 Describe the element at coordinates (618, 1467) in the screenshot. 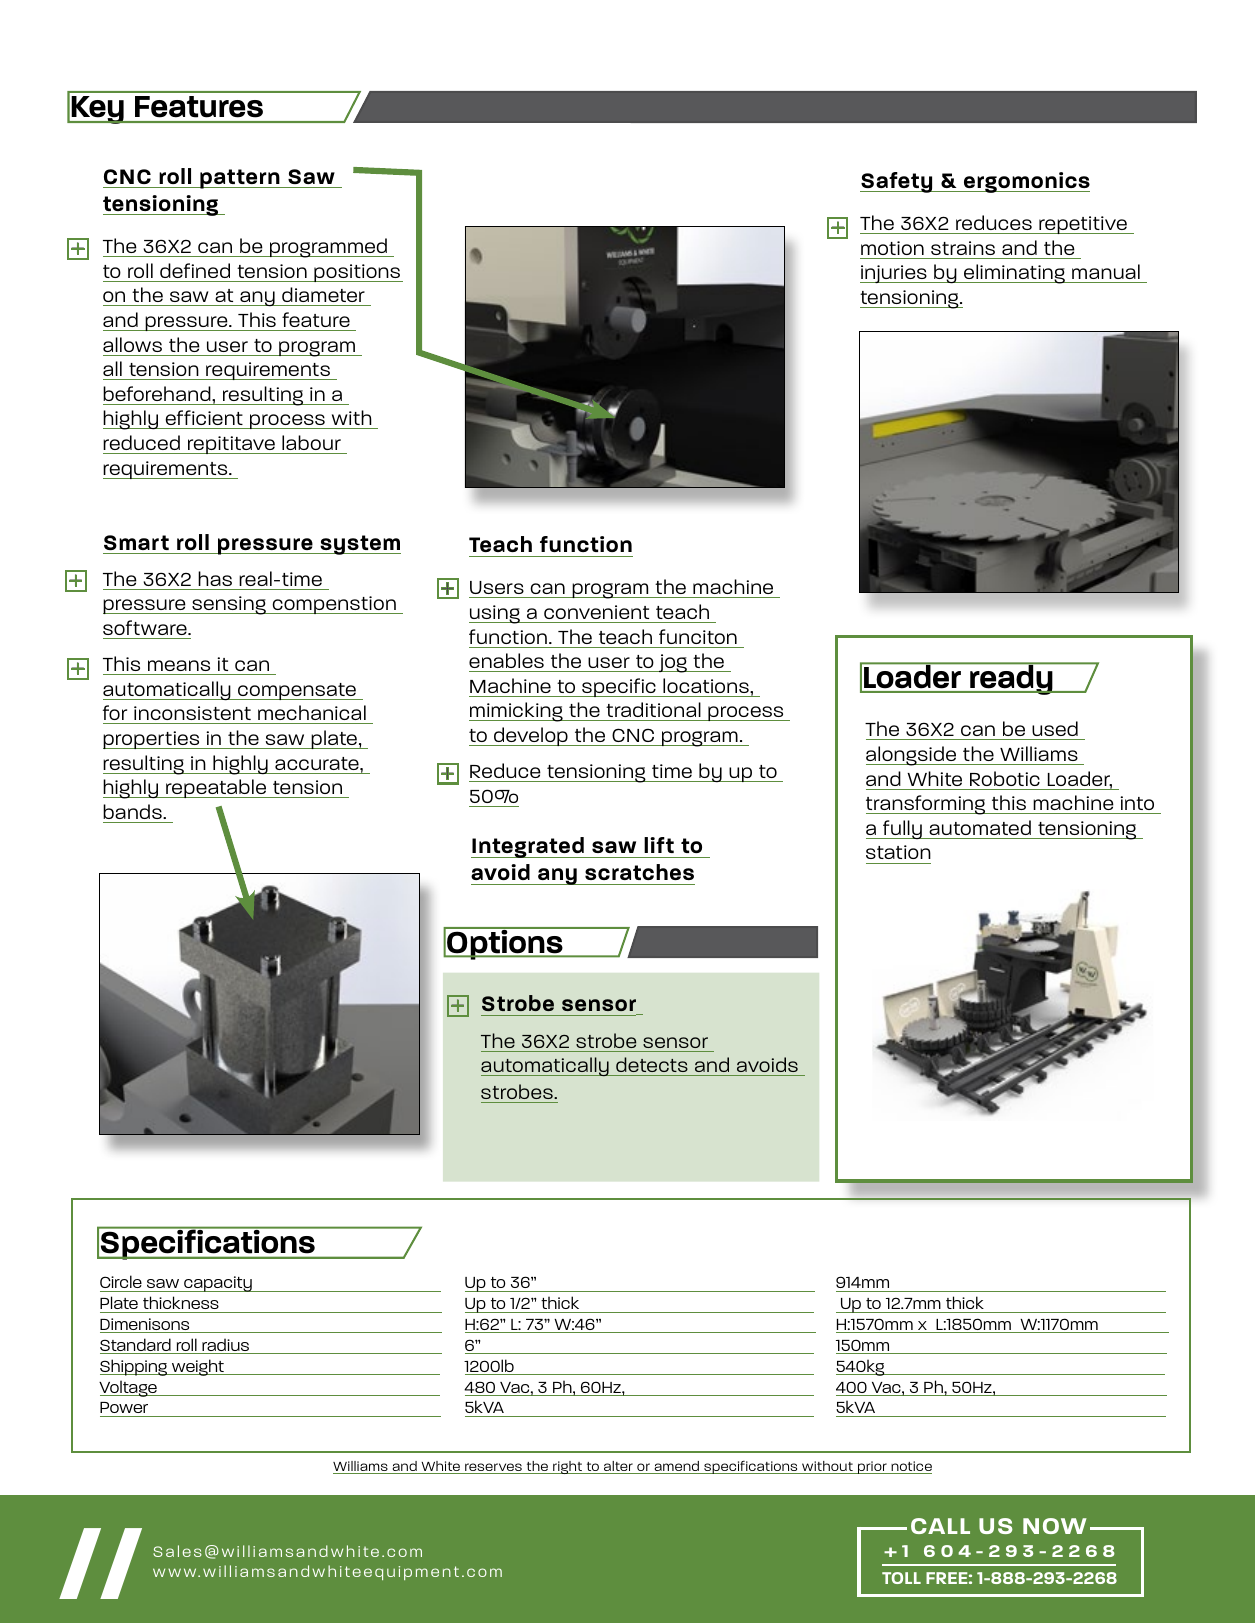

I see `alter` at that location.
